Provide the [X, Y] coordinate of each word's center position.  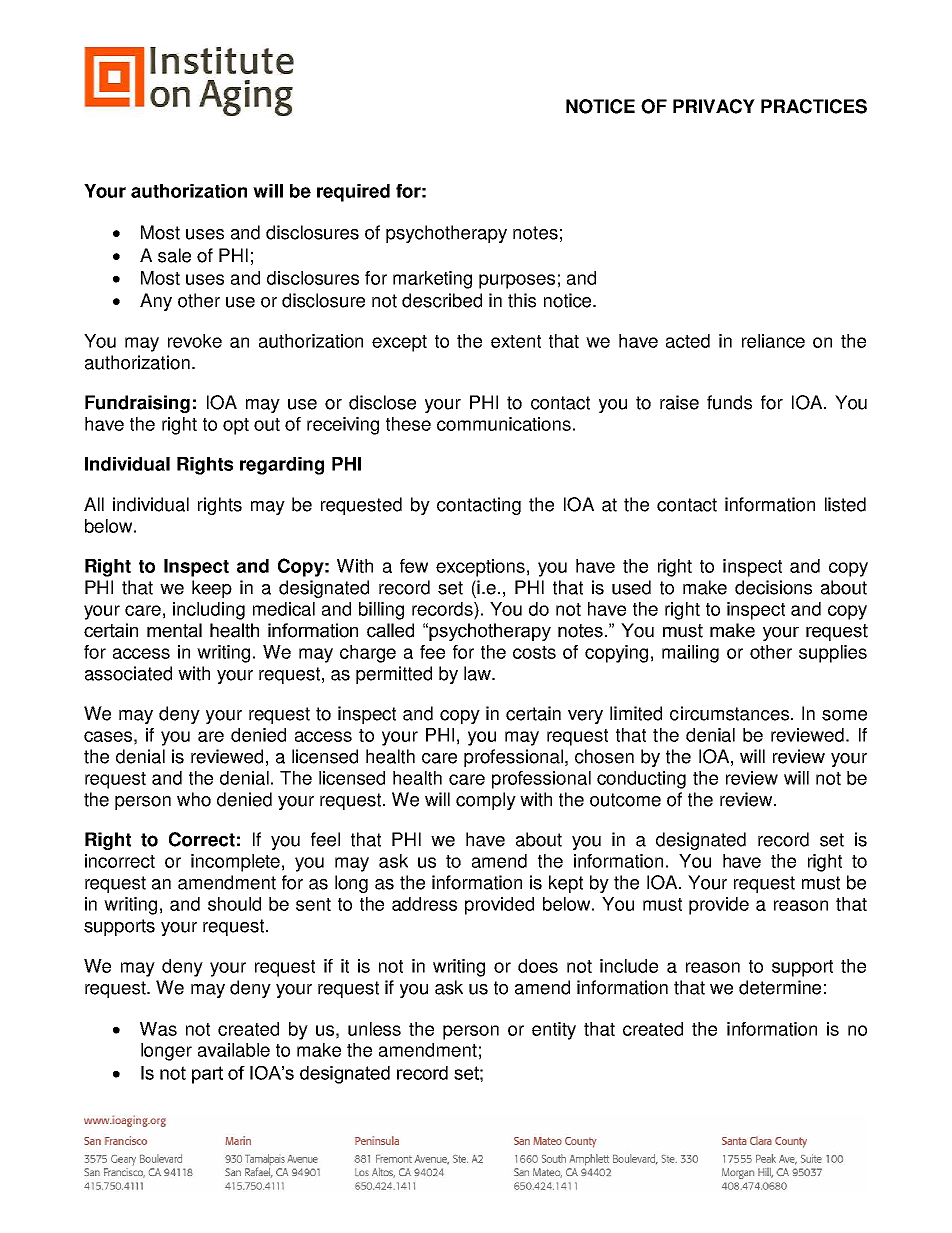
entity [554, 1031]
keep [212, 589]
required [353, 193]
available [234, 1050]
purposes [517, 281]
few [414, 566]
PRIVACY [714, 106]
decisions [773, 587]
